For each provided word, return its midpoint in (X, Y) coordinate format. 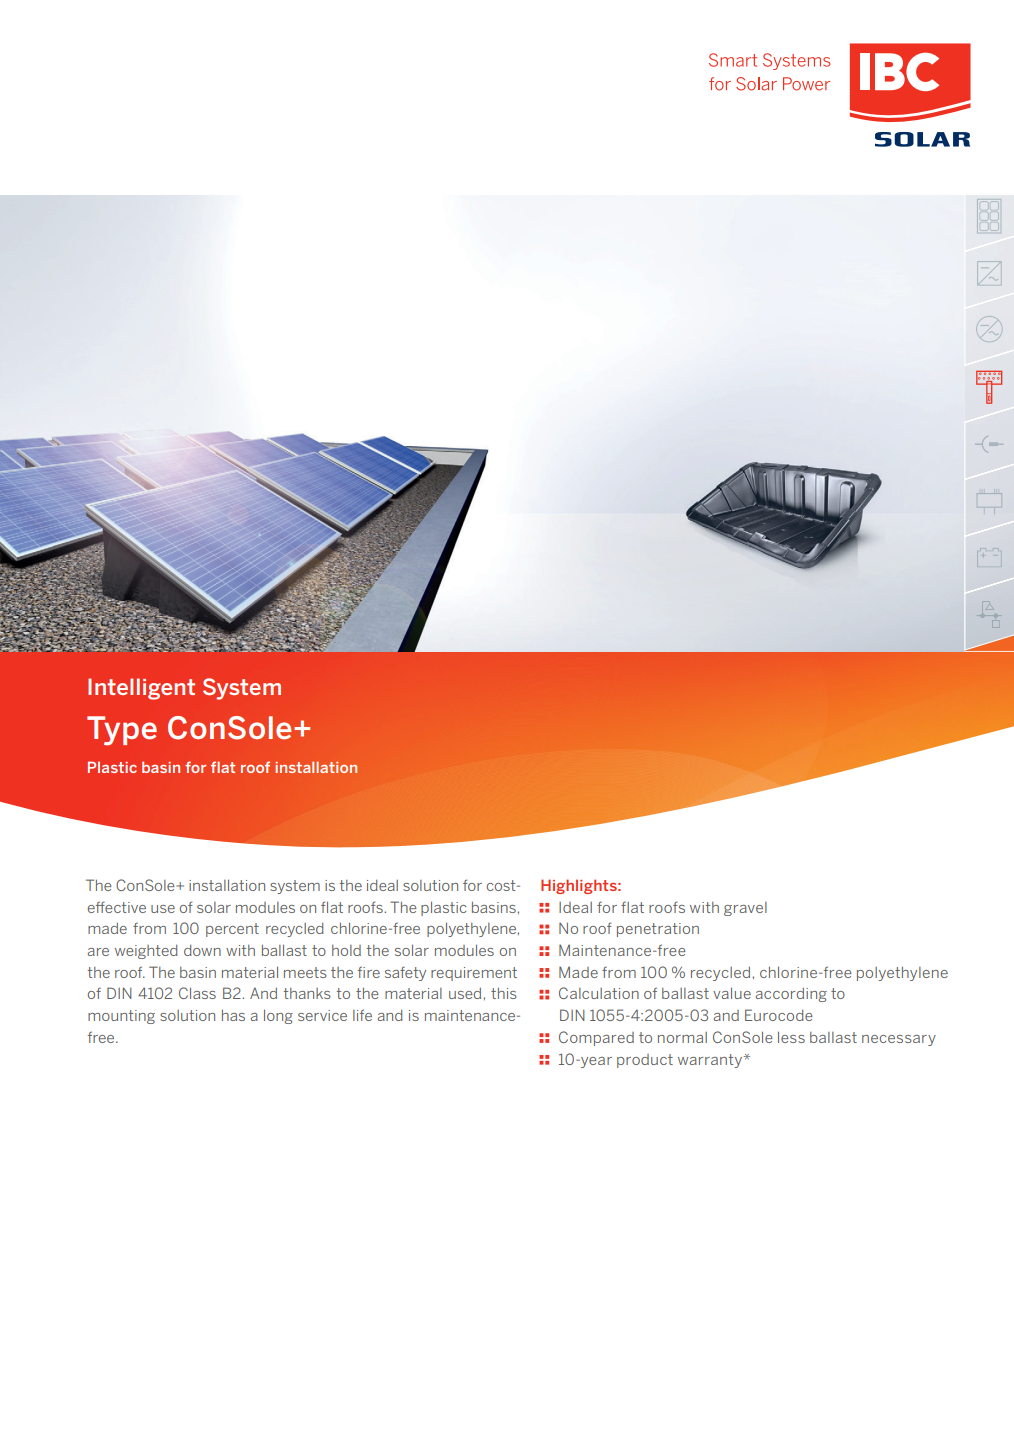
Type (122, 731)
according (791, 995)
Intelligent (141, 689)
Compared (596, 1038)
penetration (658, 930)
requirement (474, 974)
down (202, 950)
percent (232, 930)
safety (405, 974)
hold (346, 950)
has (233, 1015)
